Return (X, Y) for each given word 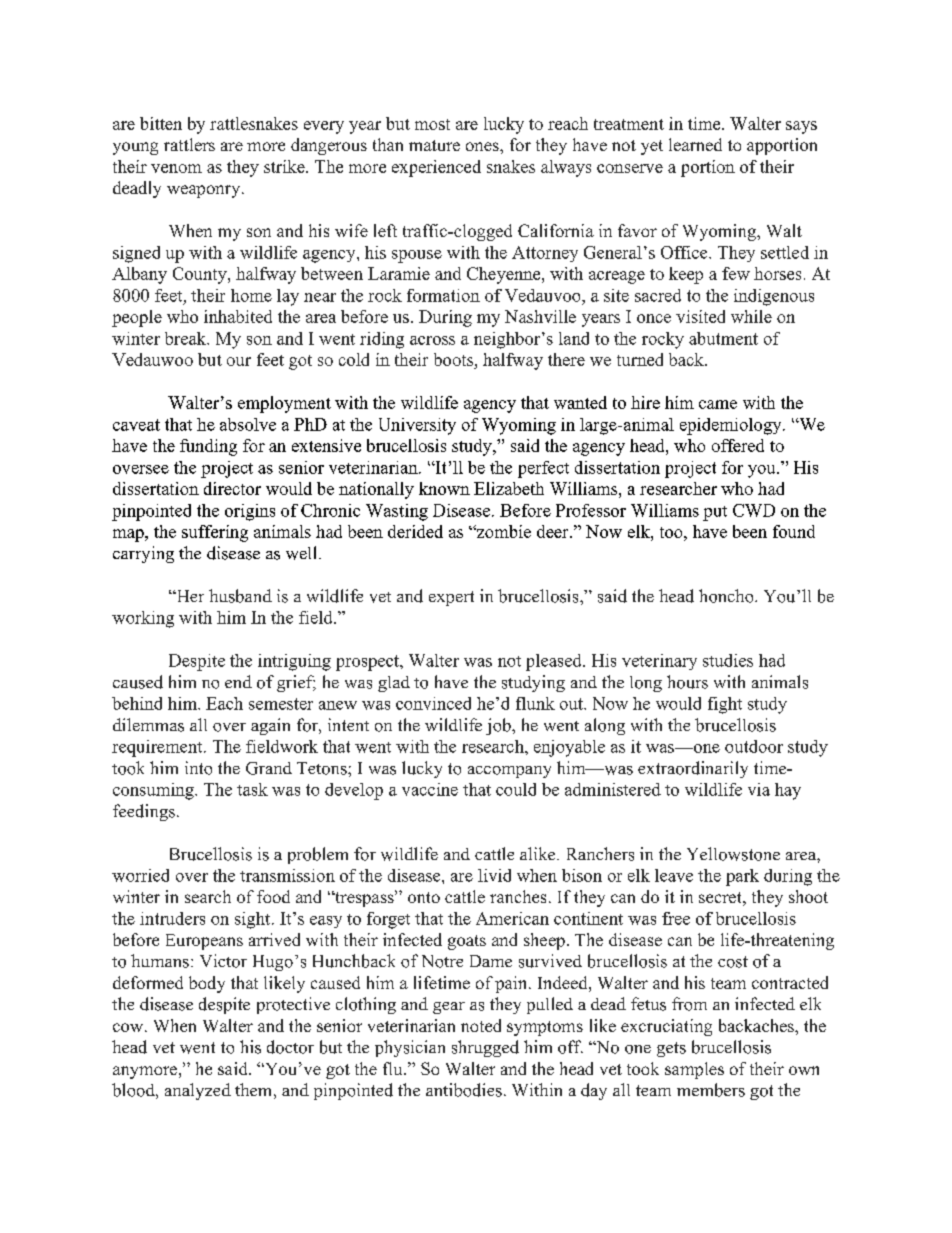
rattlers (189, 144)
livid (494, 875)
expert (451, 598)
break (187, 338)
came (718, 404)
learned (695, 144)
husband (240, 596)
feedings (144, 812)
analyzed (198, 1091)
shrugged (485, 1048)
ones (483, 146)
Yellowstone (733, 854)
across (432, 340)
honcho (727, 596)
